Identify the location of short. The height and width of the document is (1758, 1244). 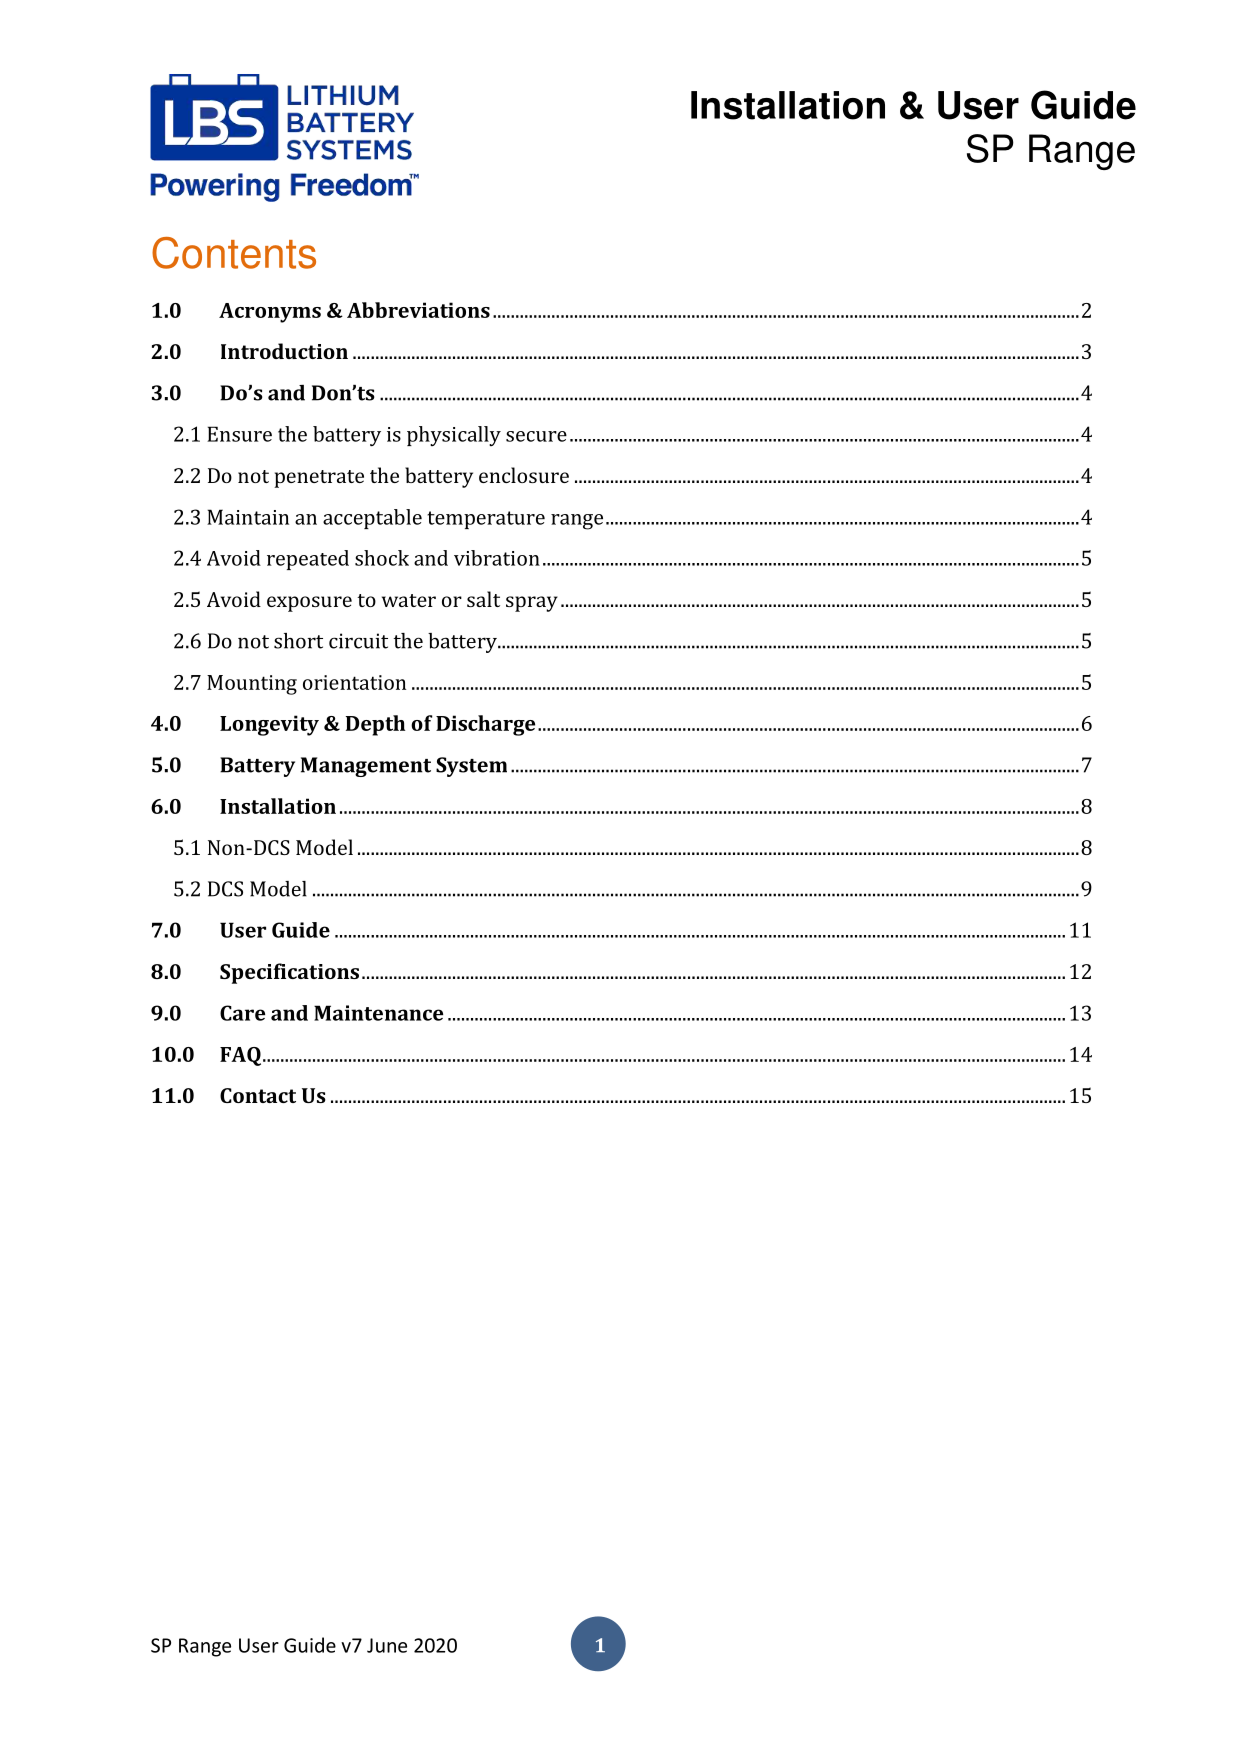
(298, 641).
